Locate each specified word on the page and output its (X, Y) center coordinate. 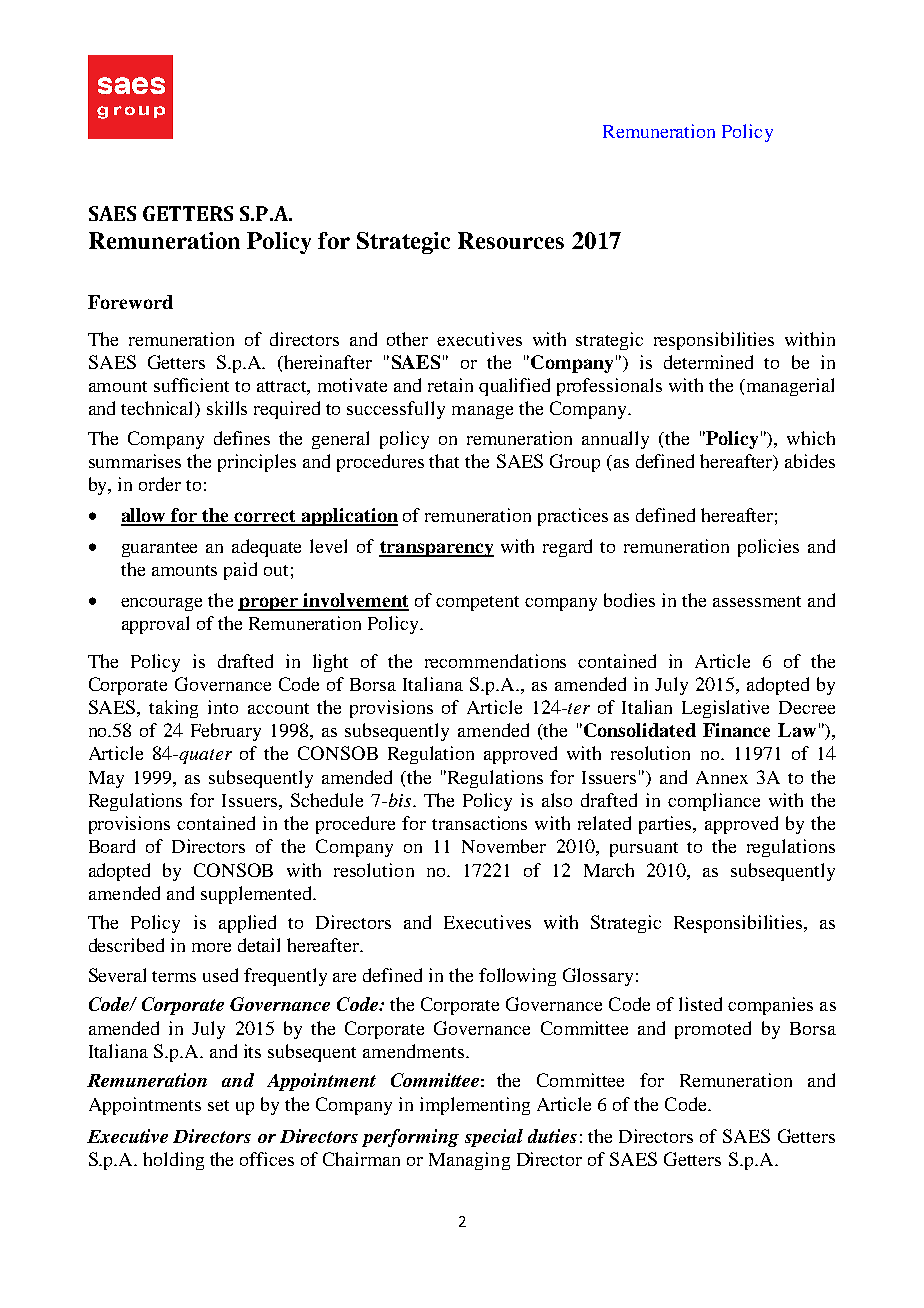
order (160, 484)
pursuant (644, 849)
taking (173, 709)
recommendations (495, 661)
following (517, 977)
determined (708, 362)
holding (173, 1161)
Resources (511, 240)
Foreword (130, 302)
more (211, 947)
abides (810, 461)
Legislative (725, 709)
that (444, 461)
